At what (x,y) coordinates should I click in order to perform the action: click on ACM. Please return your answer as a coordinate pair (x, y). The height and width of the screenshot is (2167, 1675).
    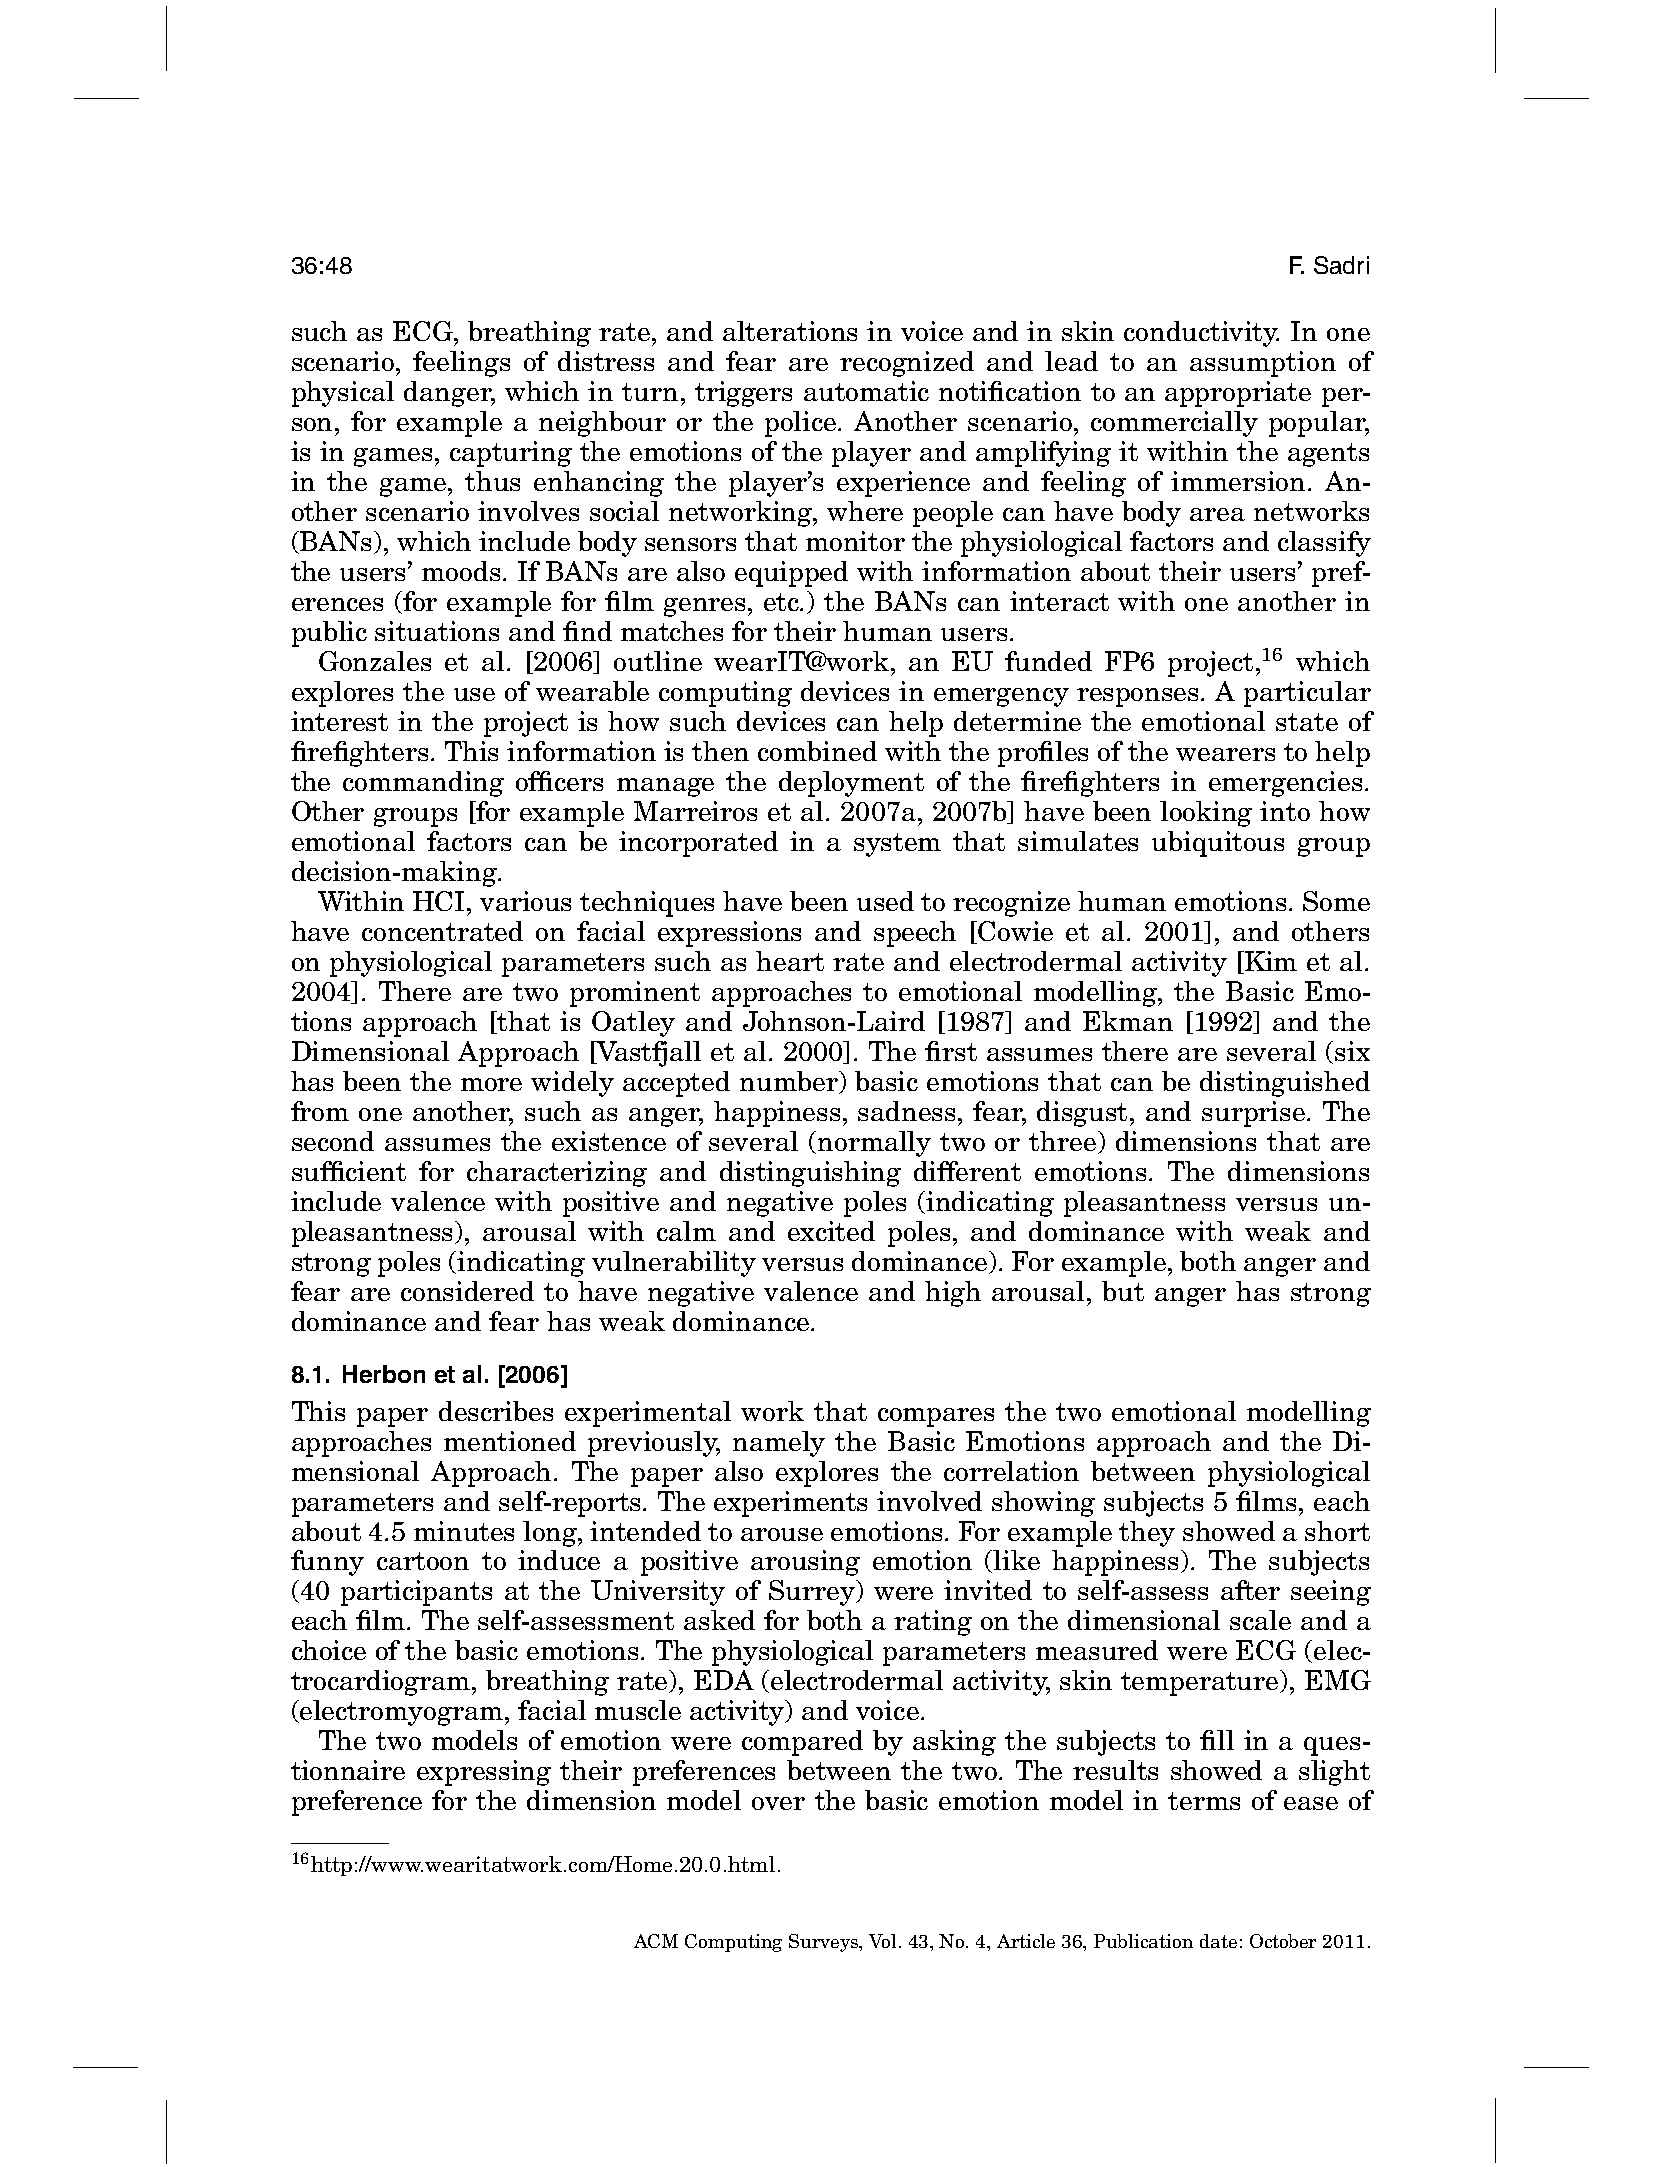
    Looking at the image, I should click on (656, 1941).
